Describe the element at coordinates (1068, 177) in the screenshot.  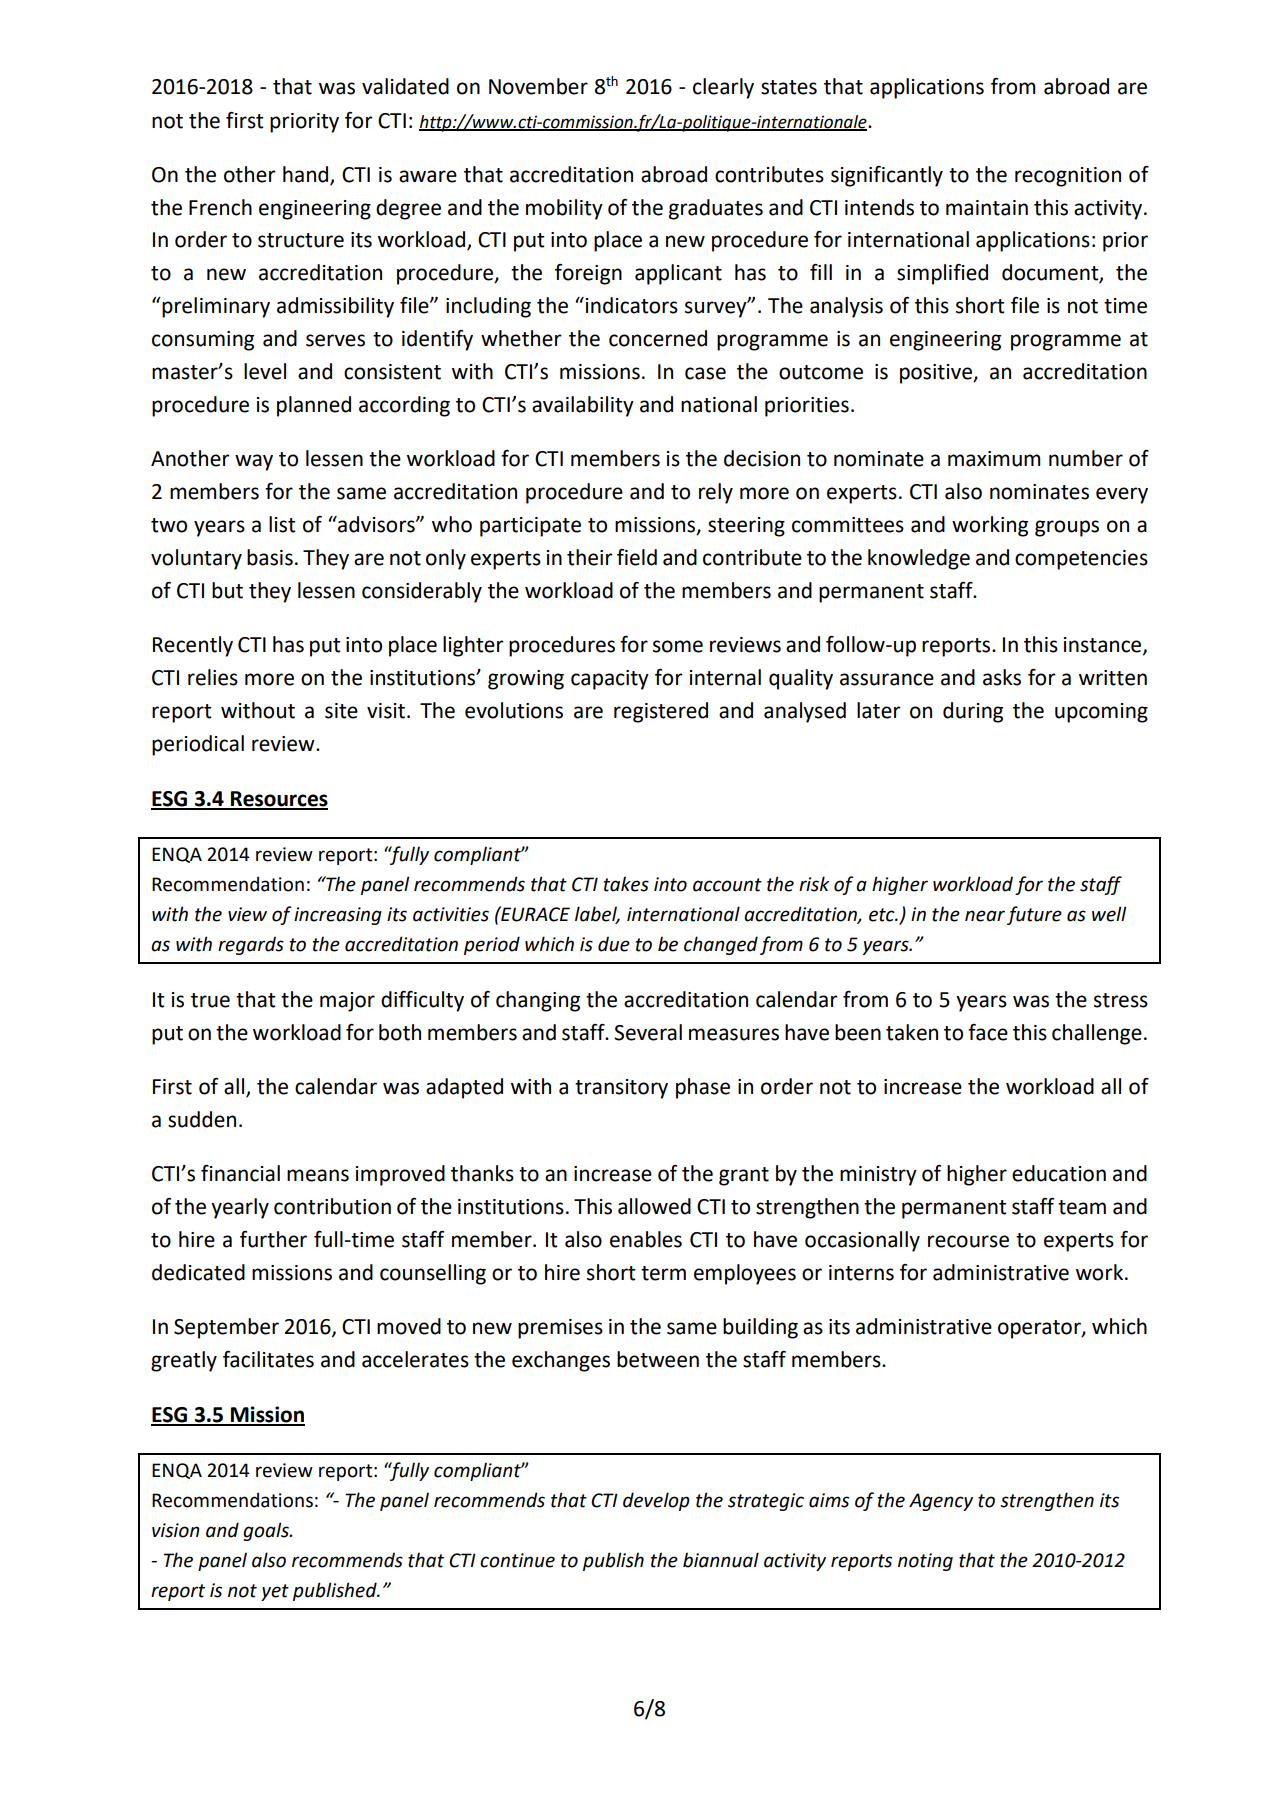
I see `recognition` at that location.
